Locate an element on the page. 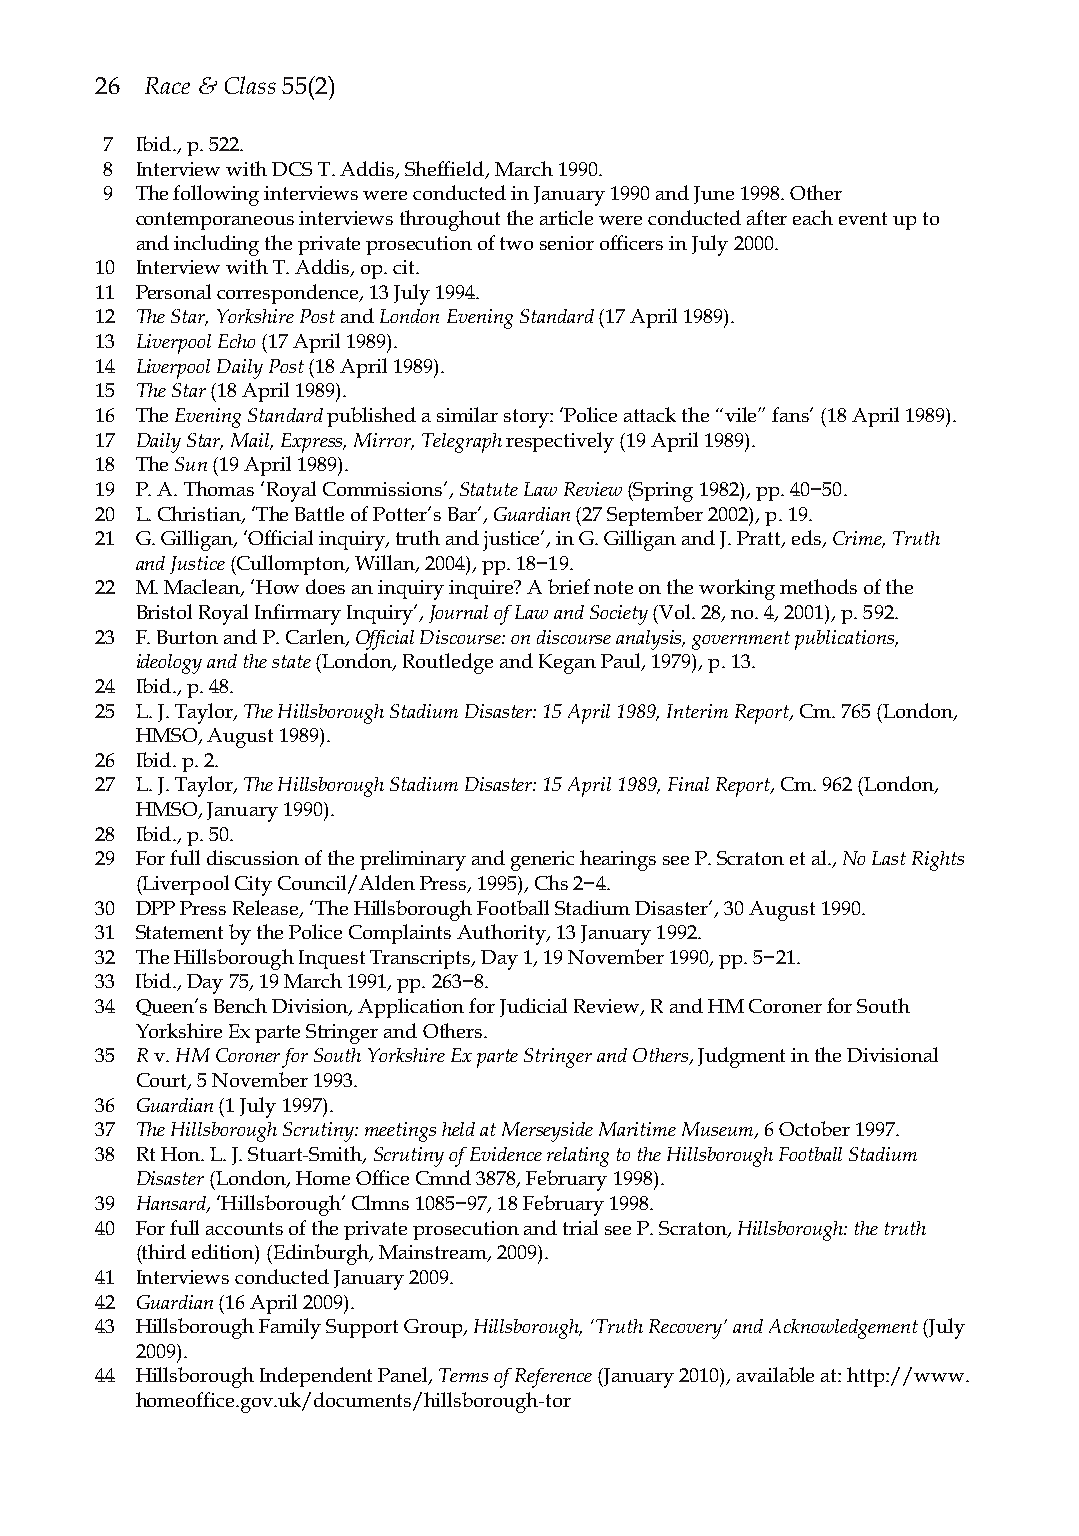 The image size is (1079, 1536). publications is located at coordinates (846, 640).
